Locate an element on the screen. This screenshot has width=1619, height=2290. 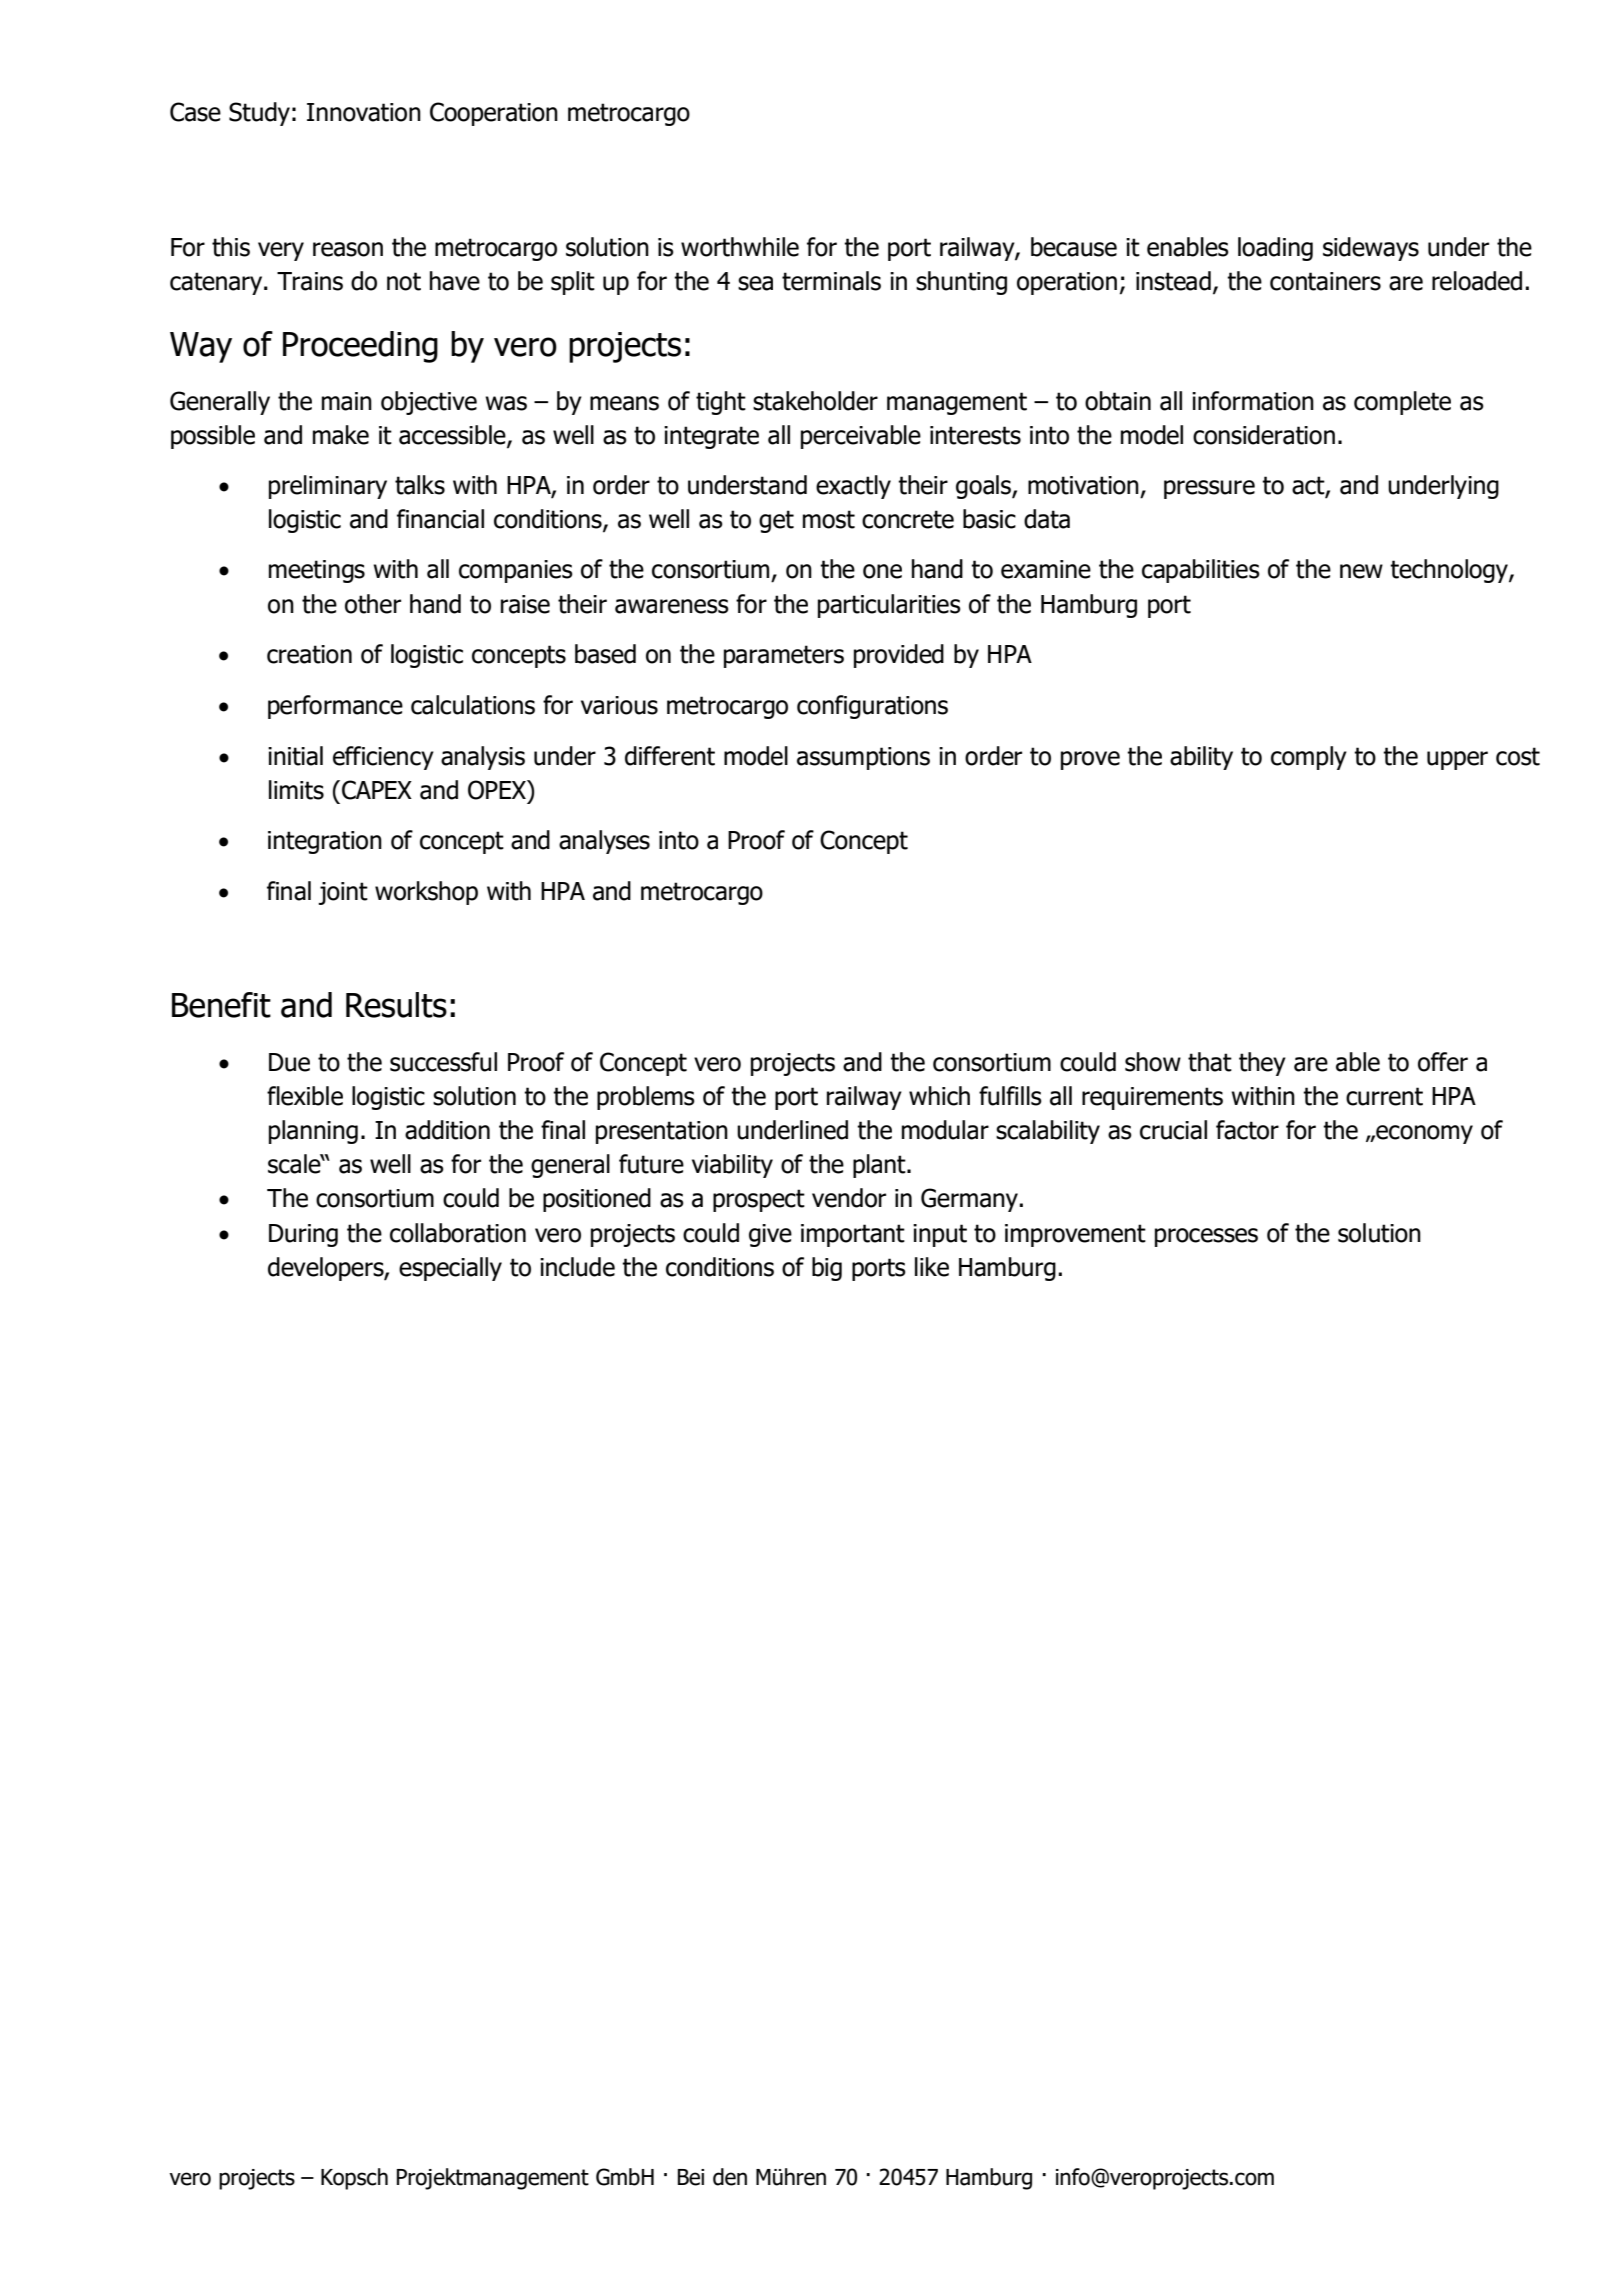
economy is located at coordinates (1423, 1134).
